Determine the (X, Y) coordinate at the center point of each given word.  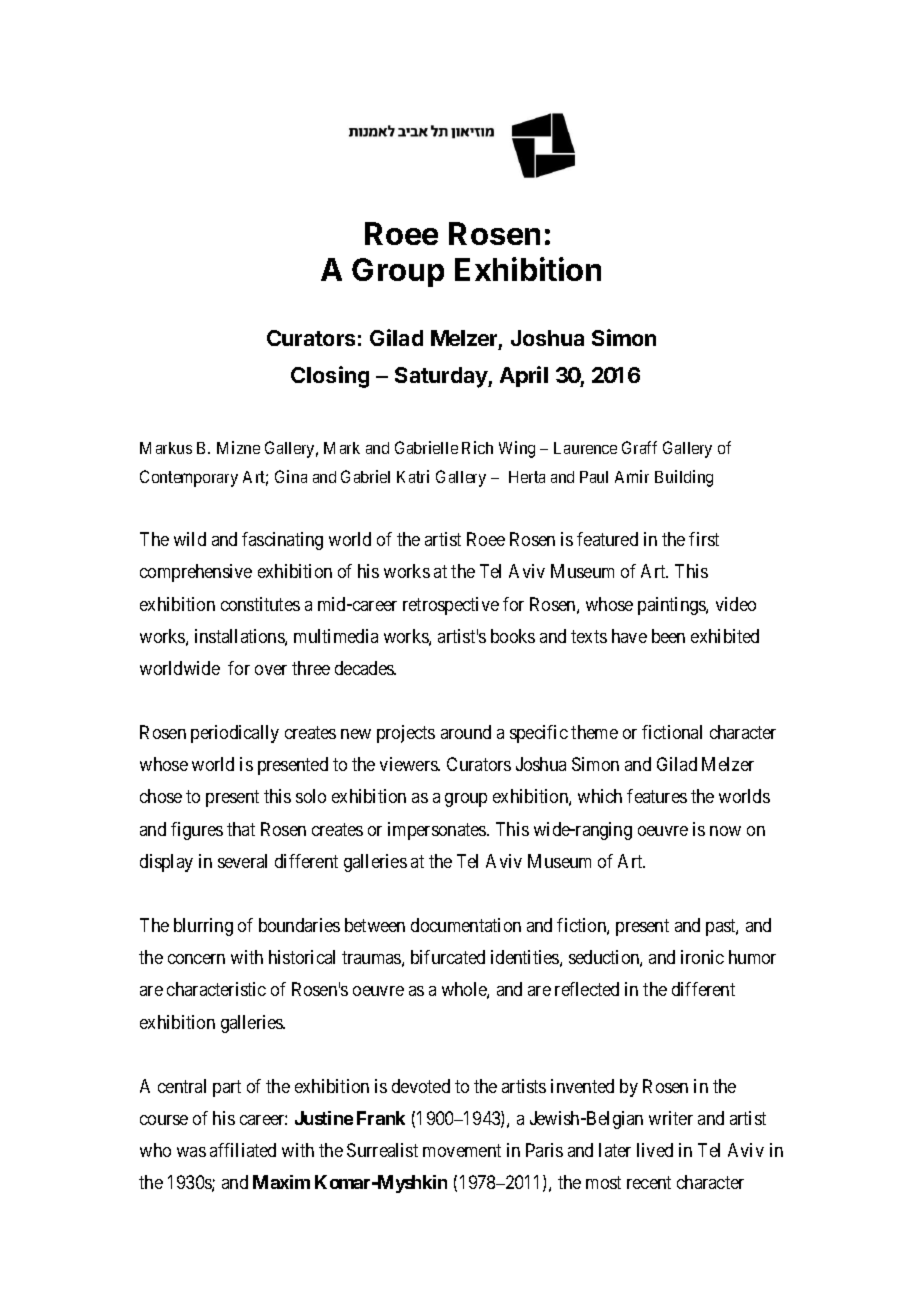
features (657, 796)
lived (655, 1150)
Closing (330, 377)
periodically (235, 734)
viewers (409, 764)
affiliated (243, 1150)
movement (462, 1150)
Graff (639, 447)
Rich (477, 447)
